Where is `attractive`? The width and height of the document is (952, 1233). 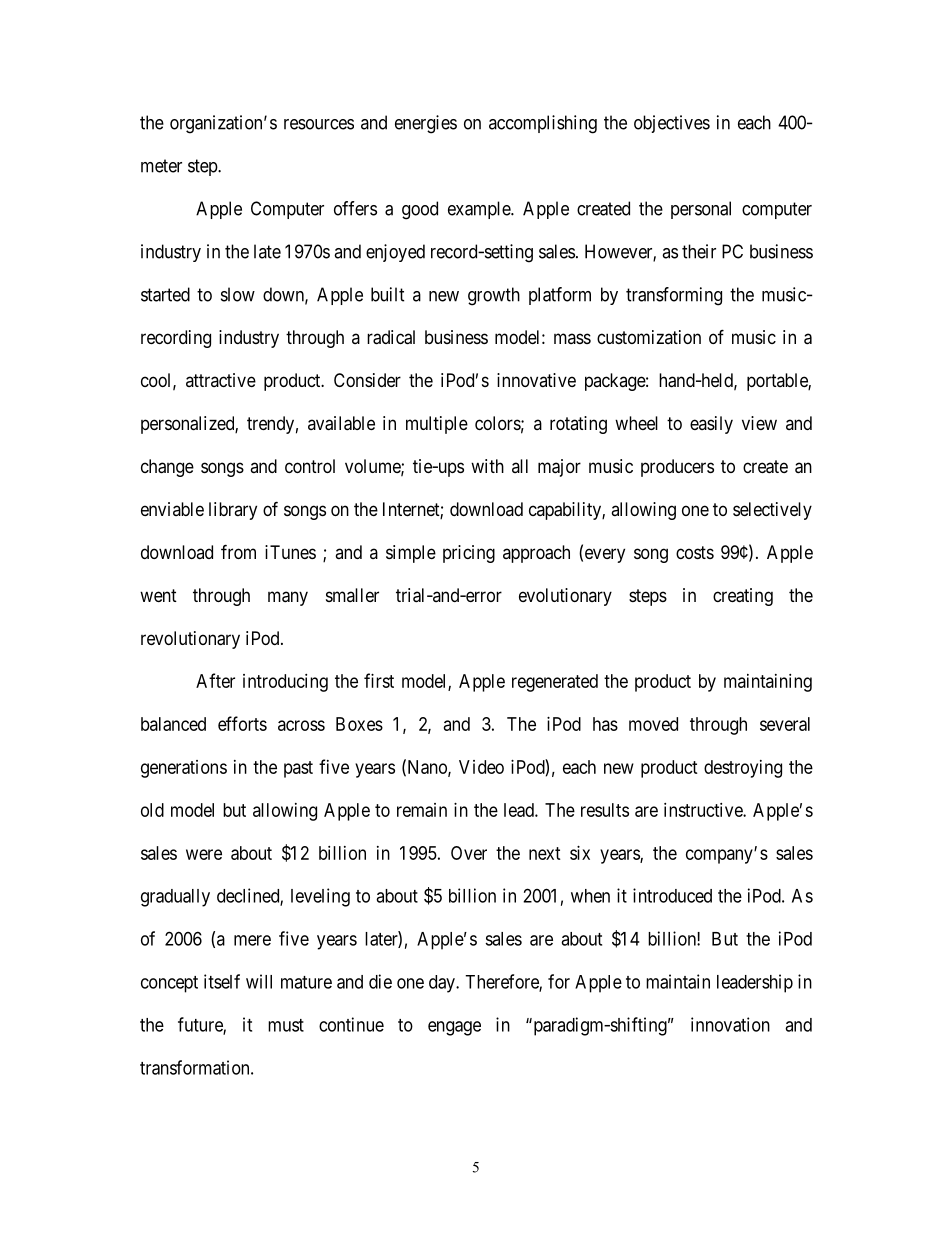
attractive is located at coordinates (221, 380).
